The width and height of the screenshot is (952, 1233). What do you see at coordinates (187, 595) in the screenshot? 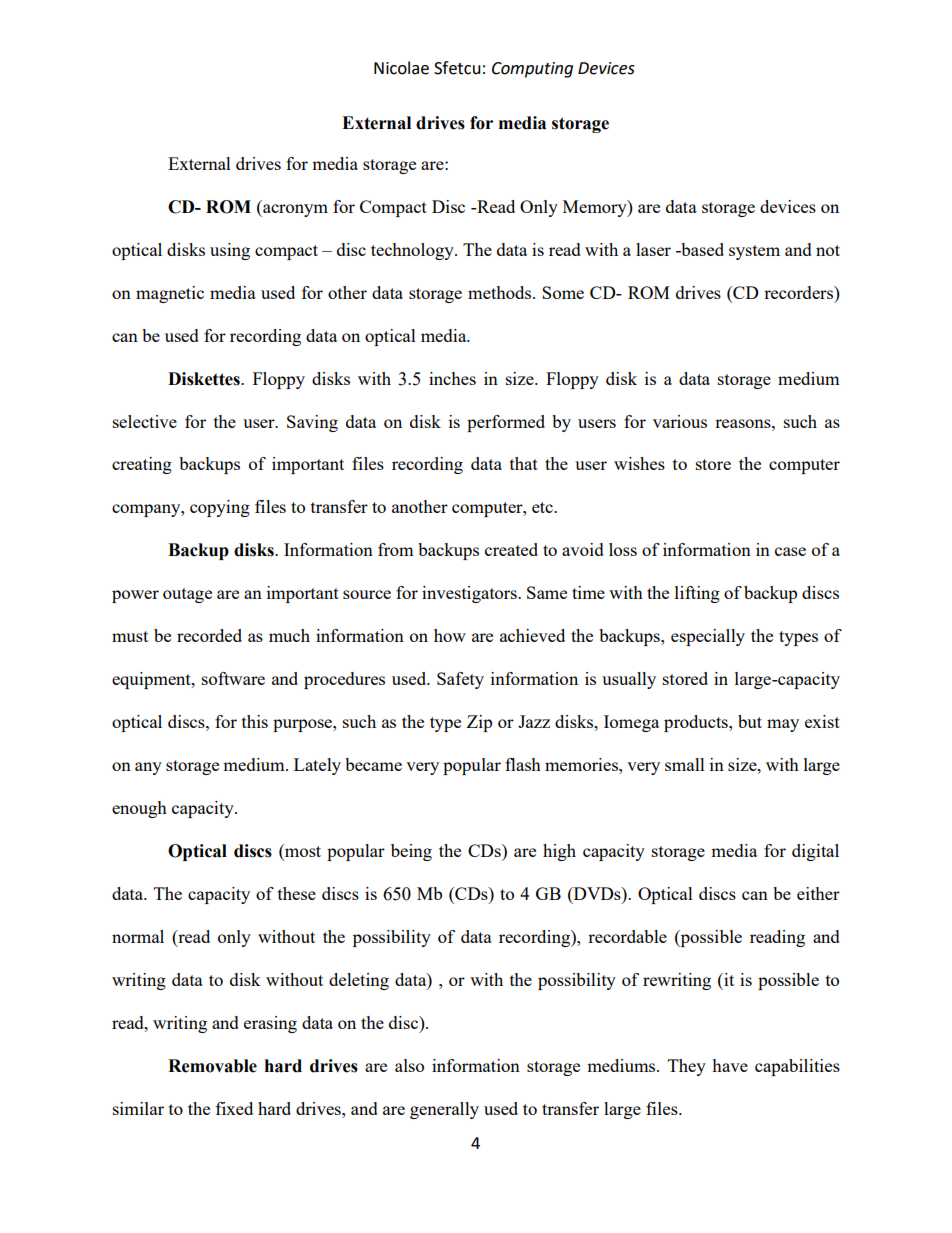
I see `outage` at bounding box center [187, 595].
